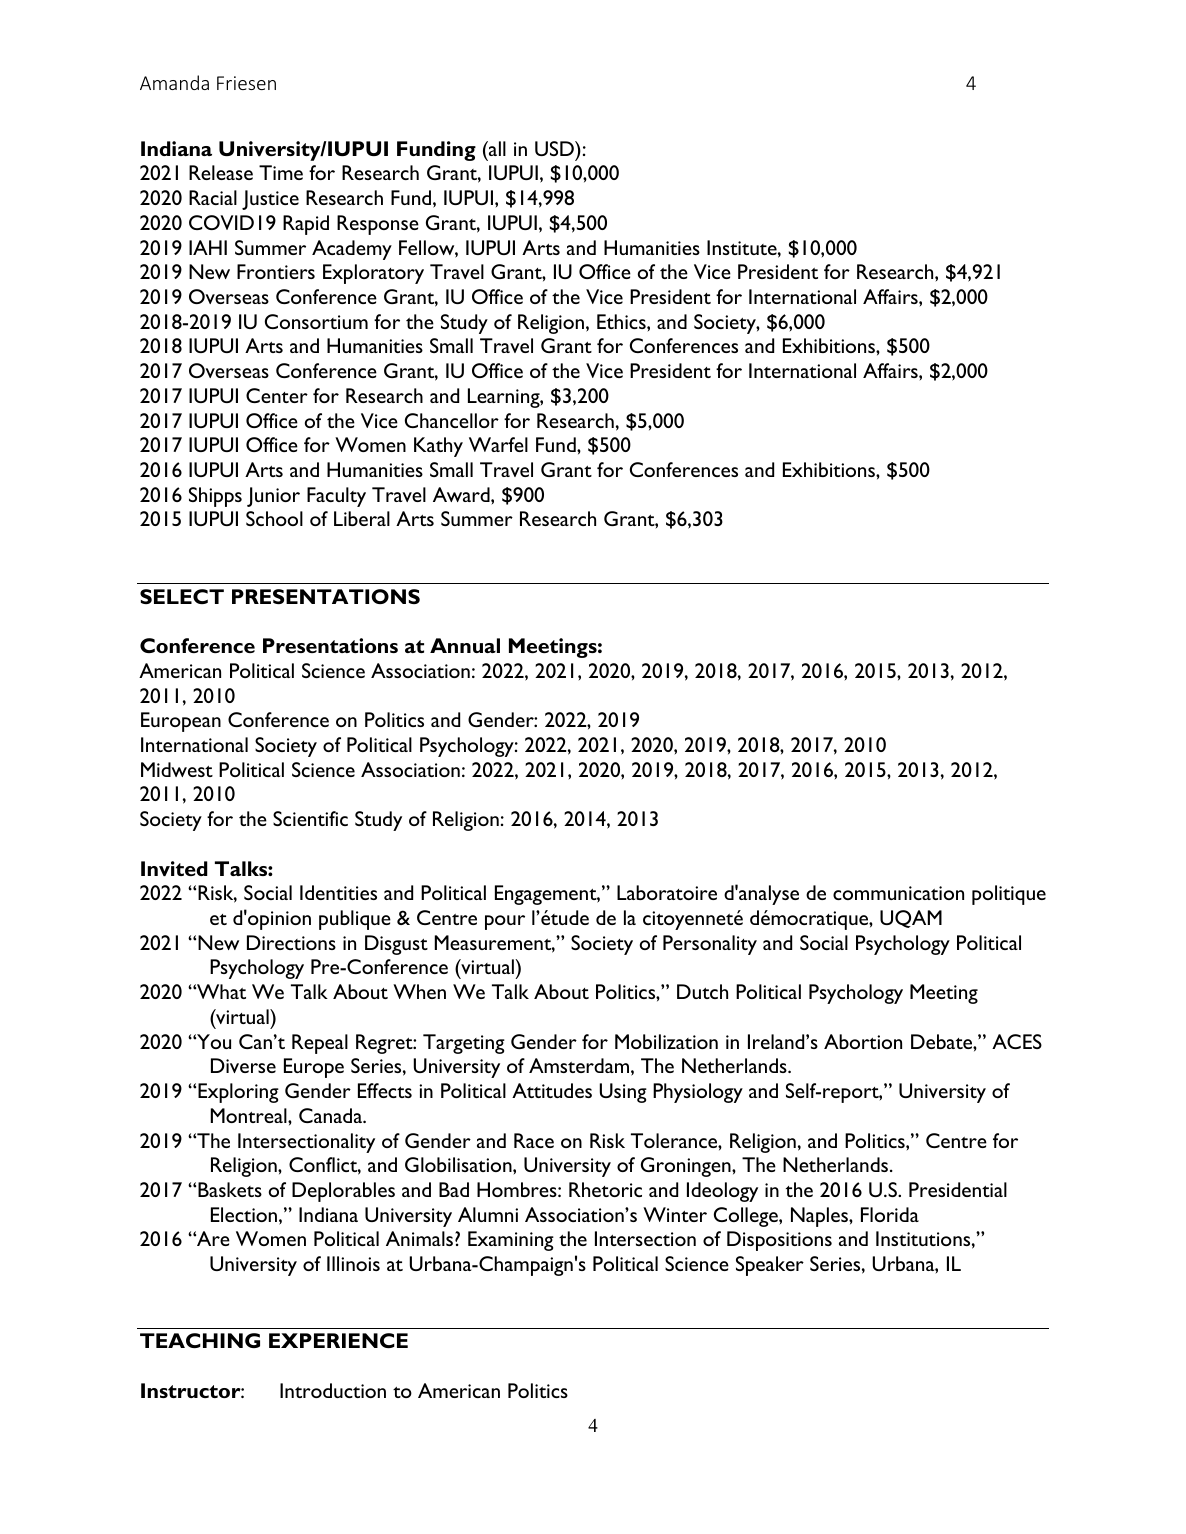 This screenshot has height=1534, width=1186. I want to click on EXPERIENCE, so click(338, 1340).
